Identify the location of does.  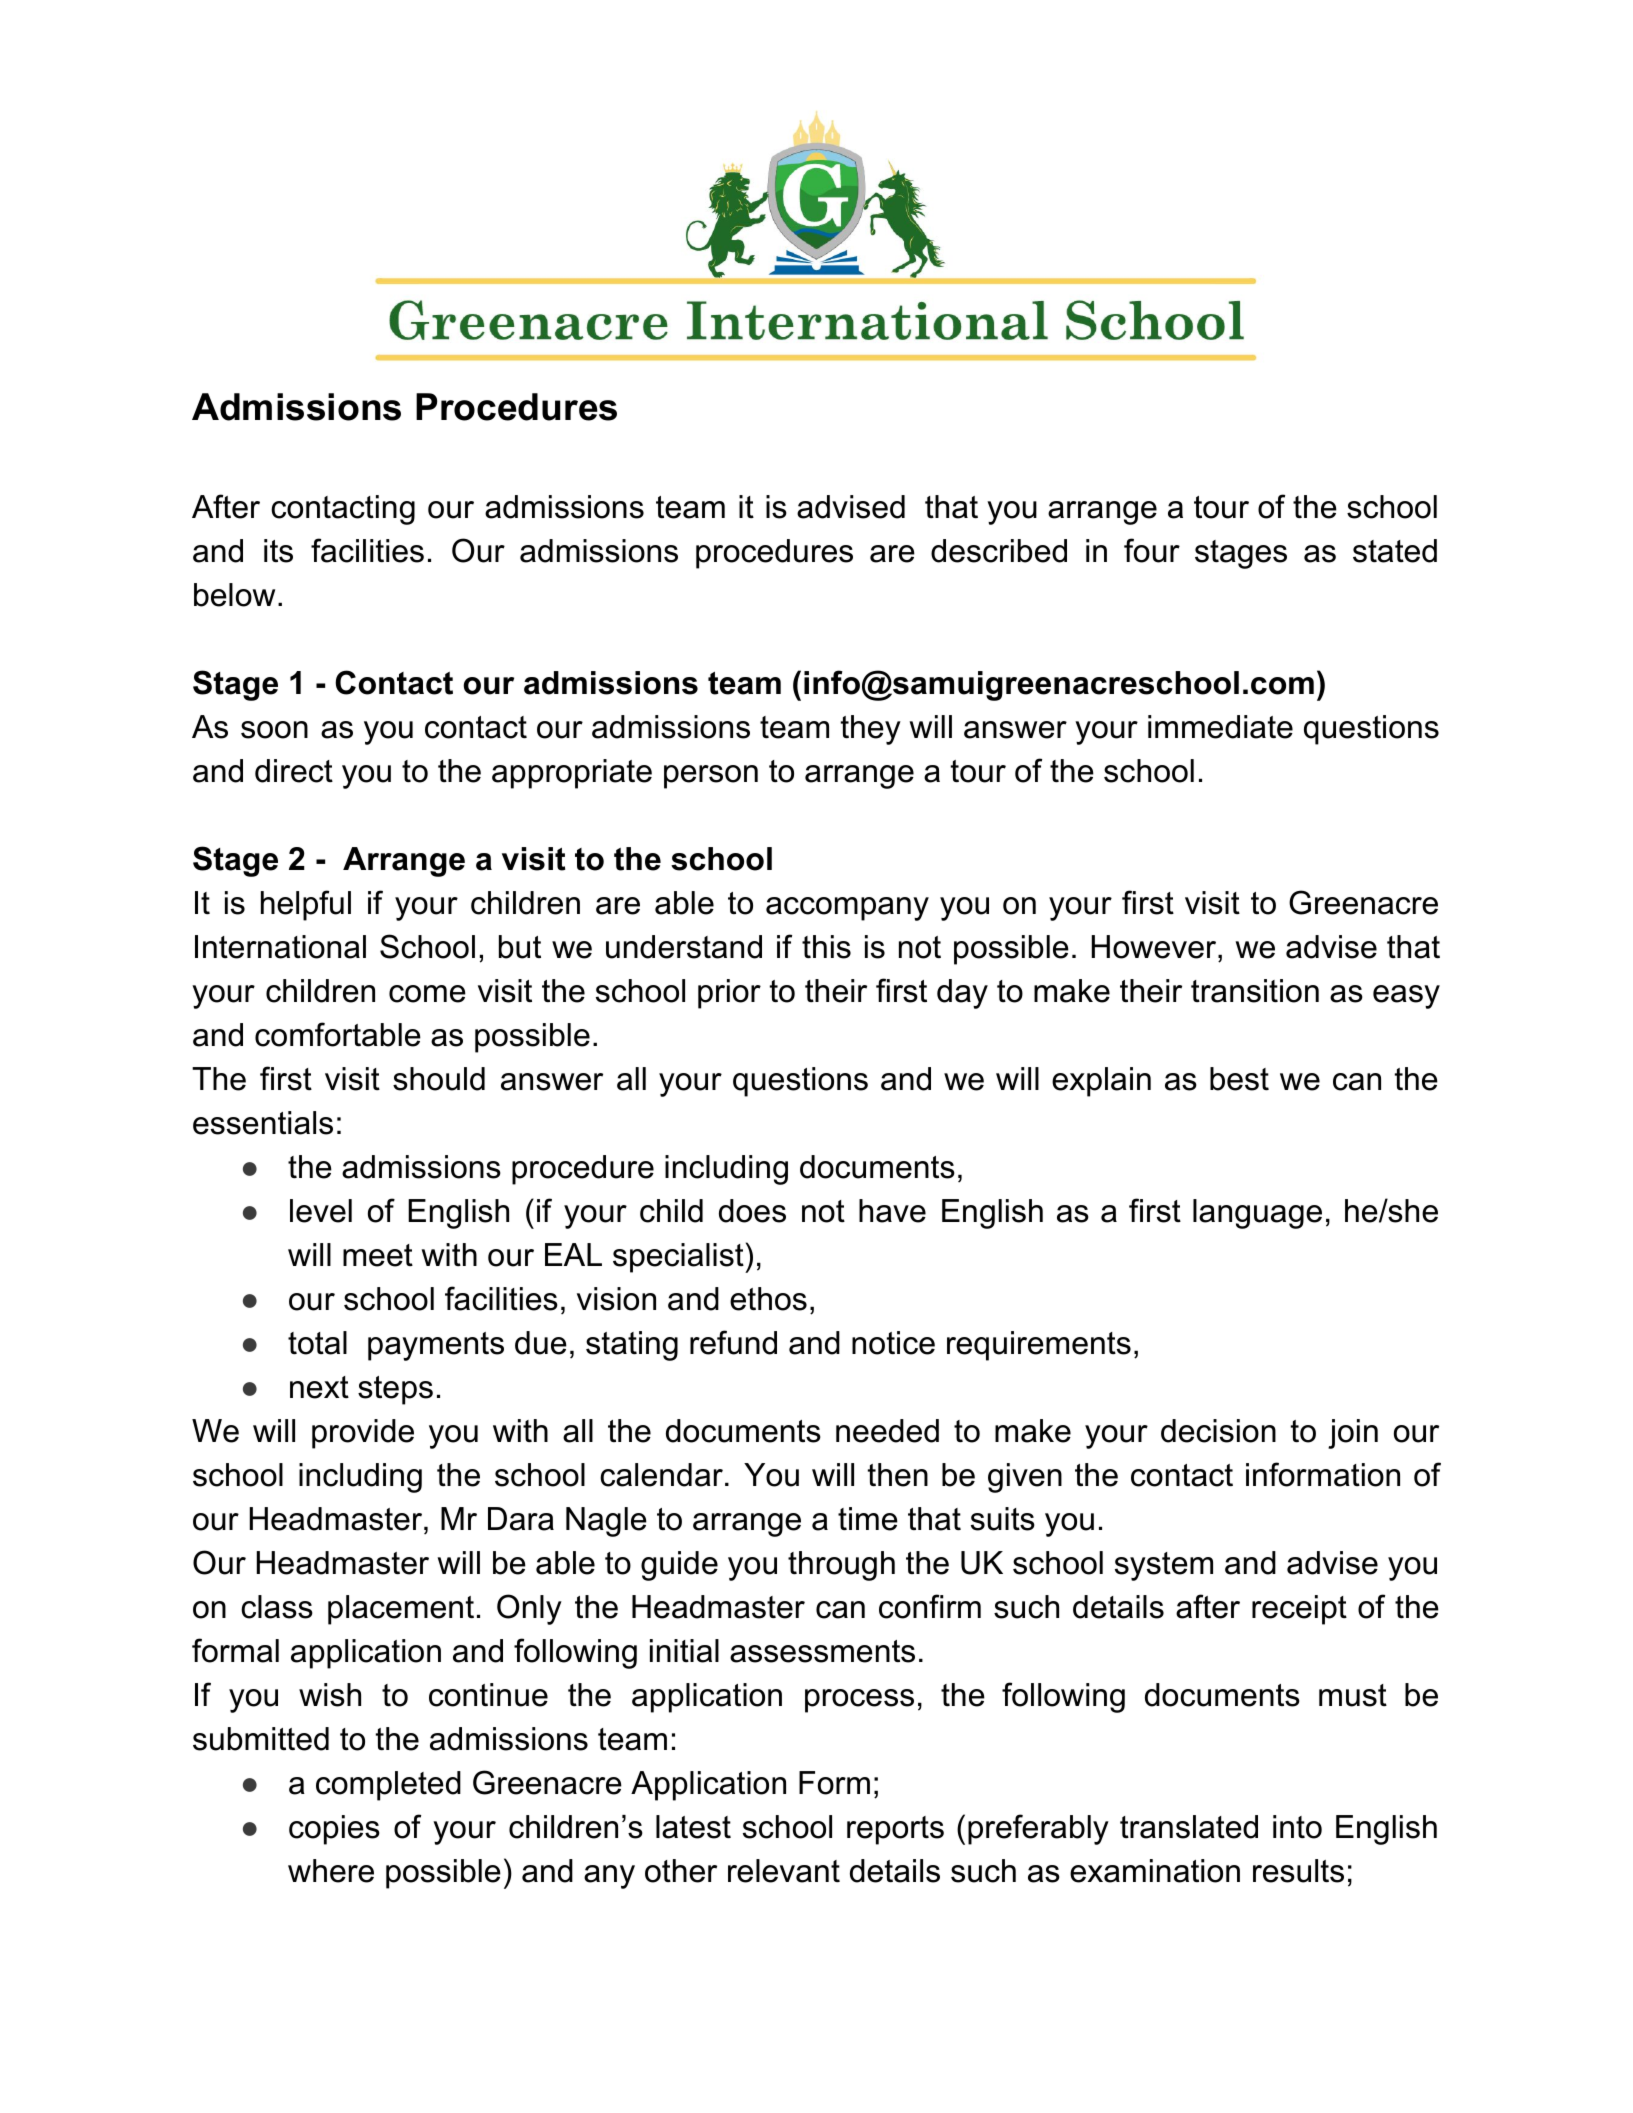
(752, 1211).
